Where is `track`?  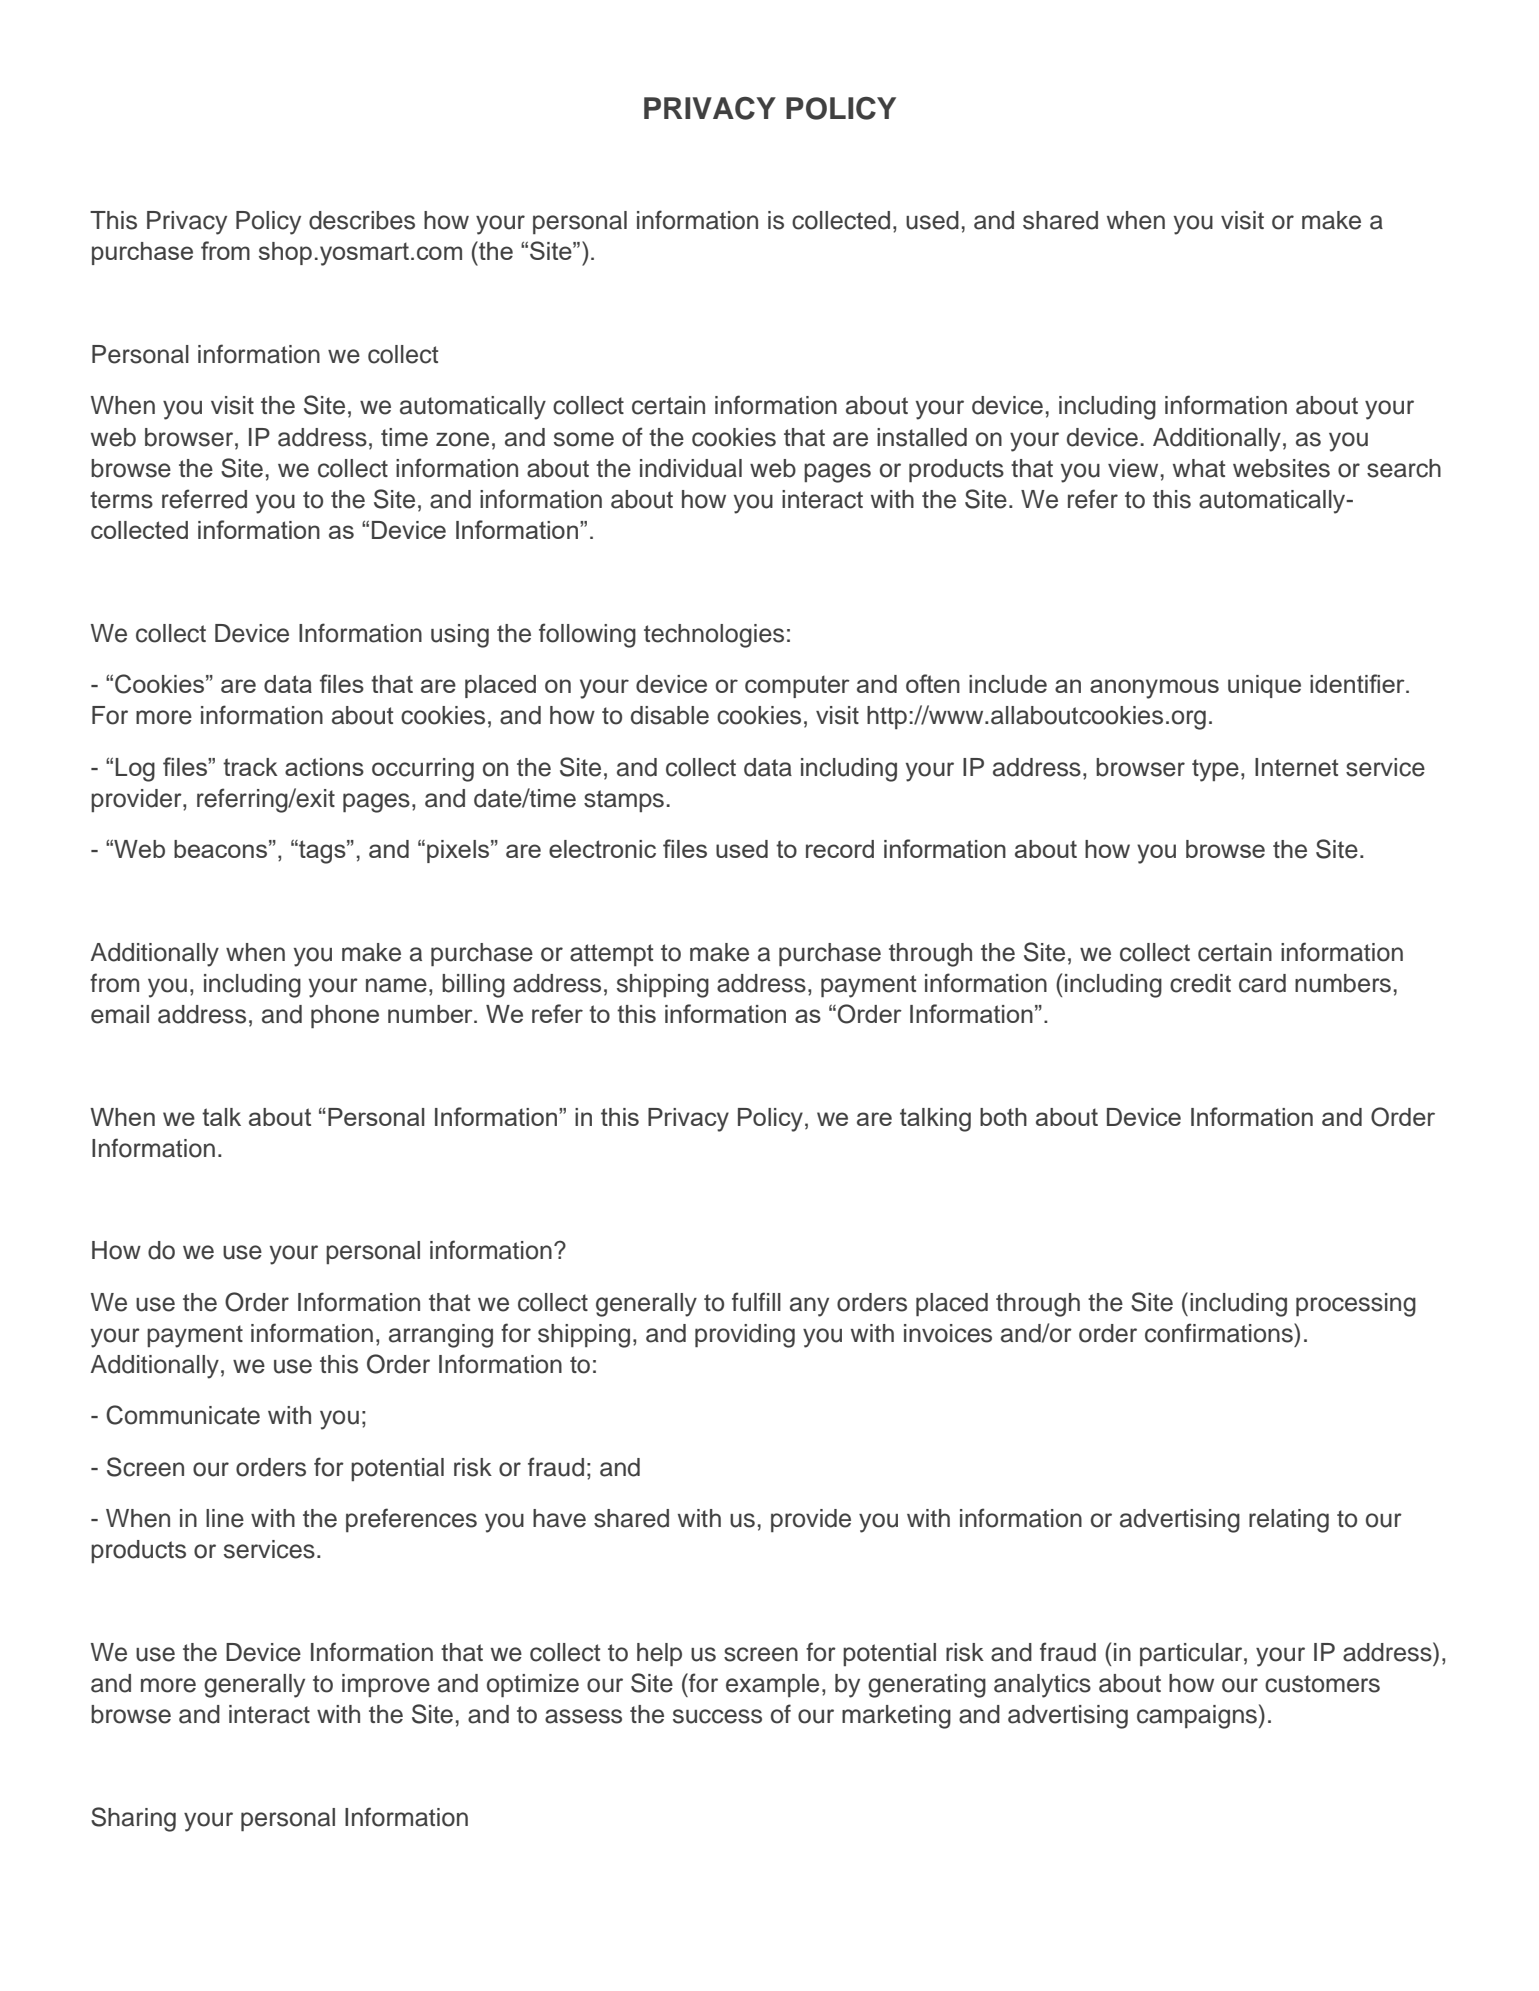 track is located at coordinates (250, 767).
